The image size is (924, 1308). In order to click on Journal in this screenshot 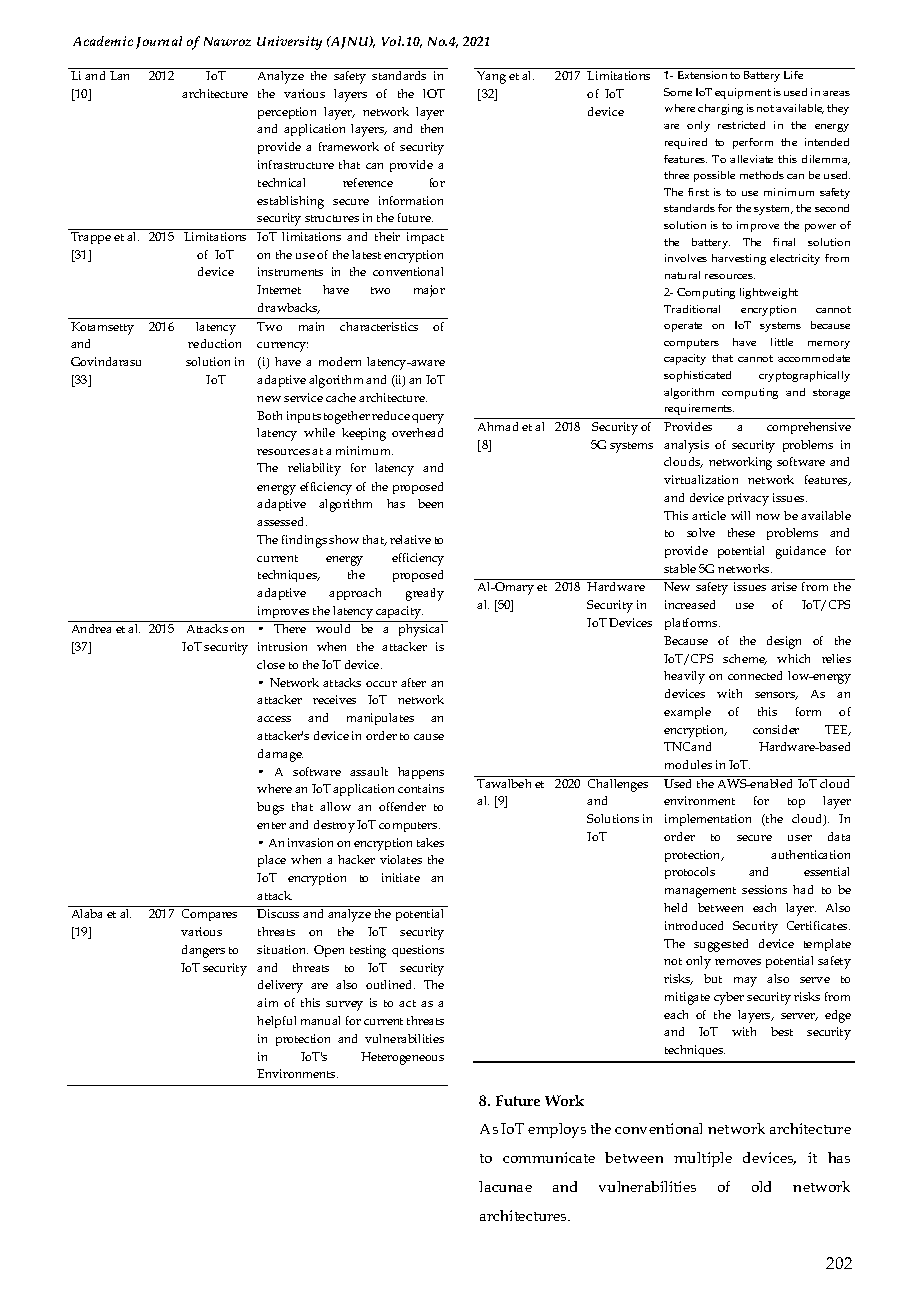, I will do `click(159, 42)`.
